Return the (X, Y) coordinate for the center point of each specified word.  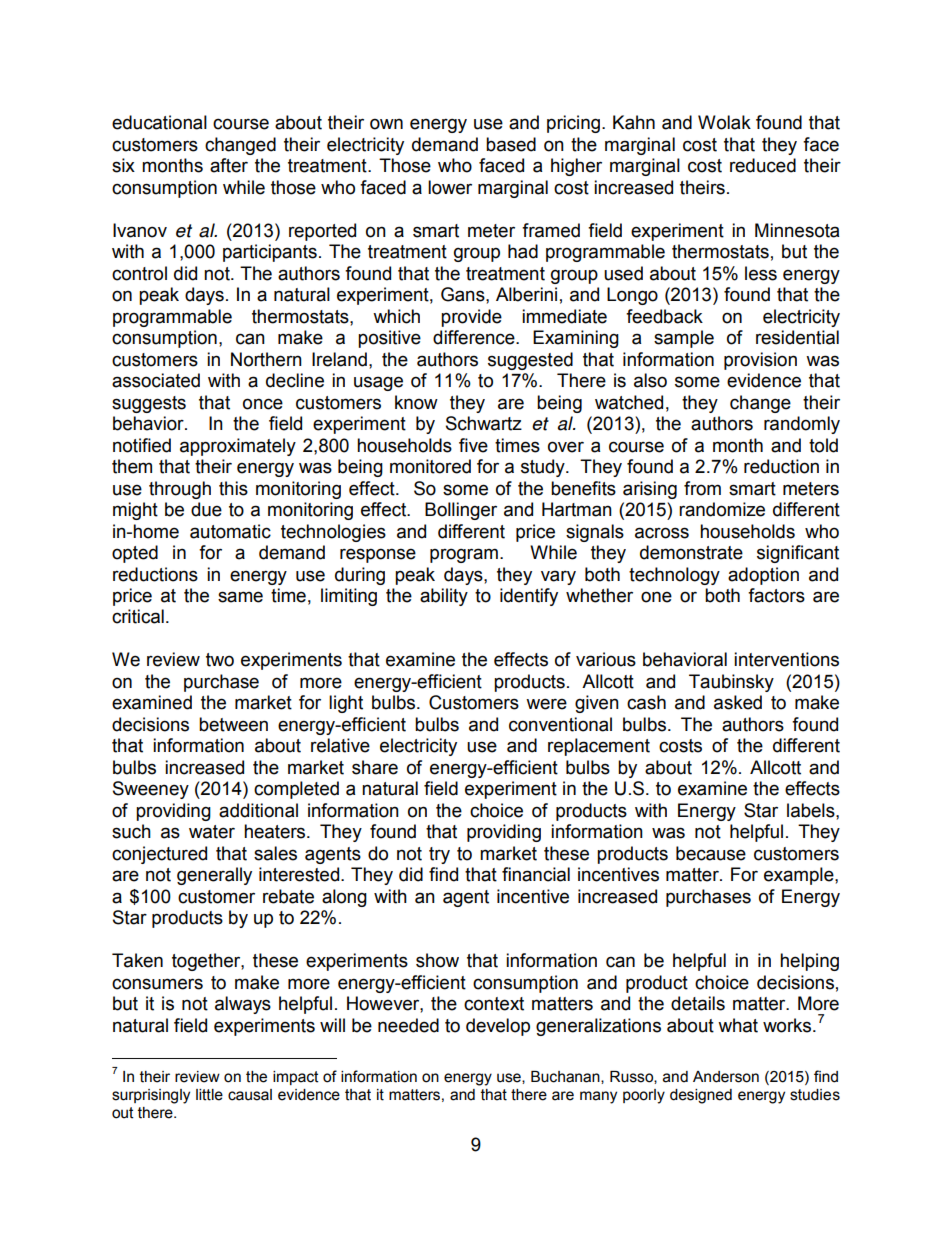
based (511, 144)
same (240, 597)
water (212, 832)
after (229, 165)
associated (156, 380)
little (209, 1095)
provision (760, 361)
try (439, 855)
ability (444, 597)
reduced (763, 165)
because (711, 853)
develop (498, 1027)
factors (776, 595)
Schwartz (484, 423)
